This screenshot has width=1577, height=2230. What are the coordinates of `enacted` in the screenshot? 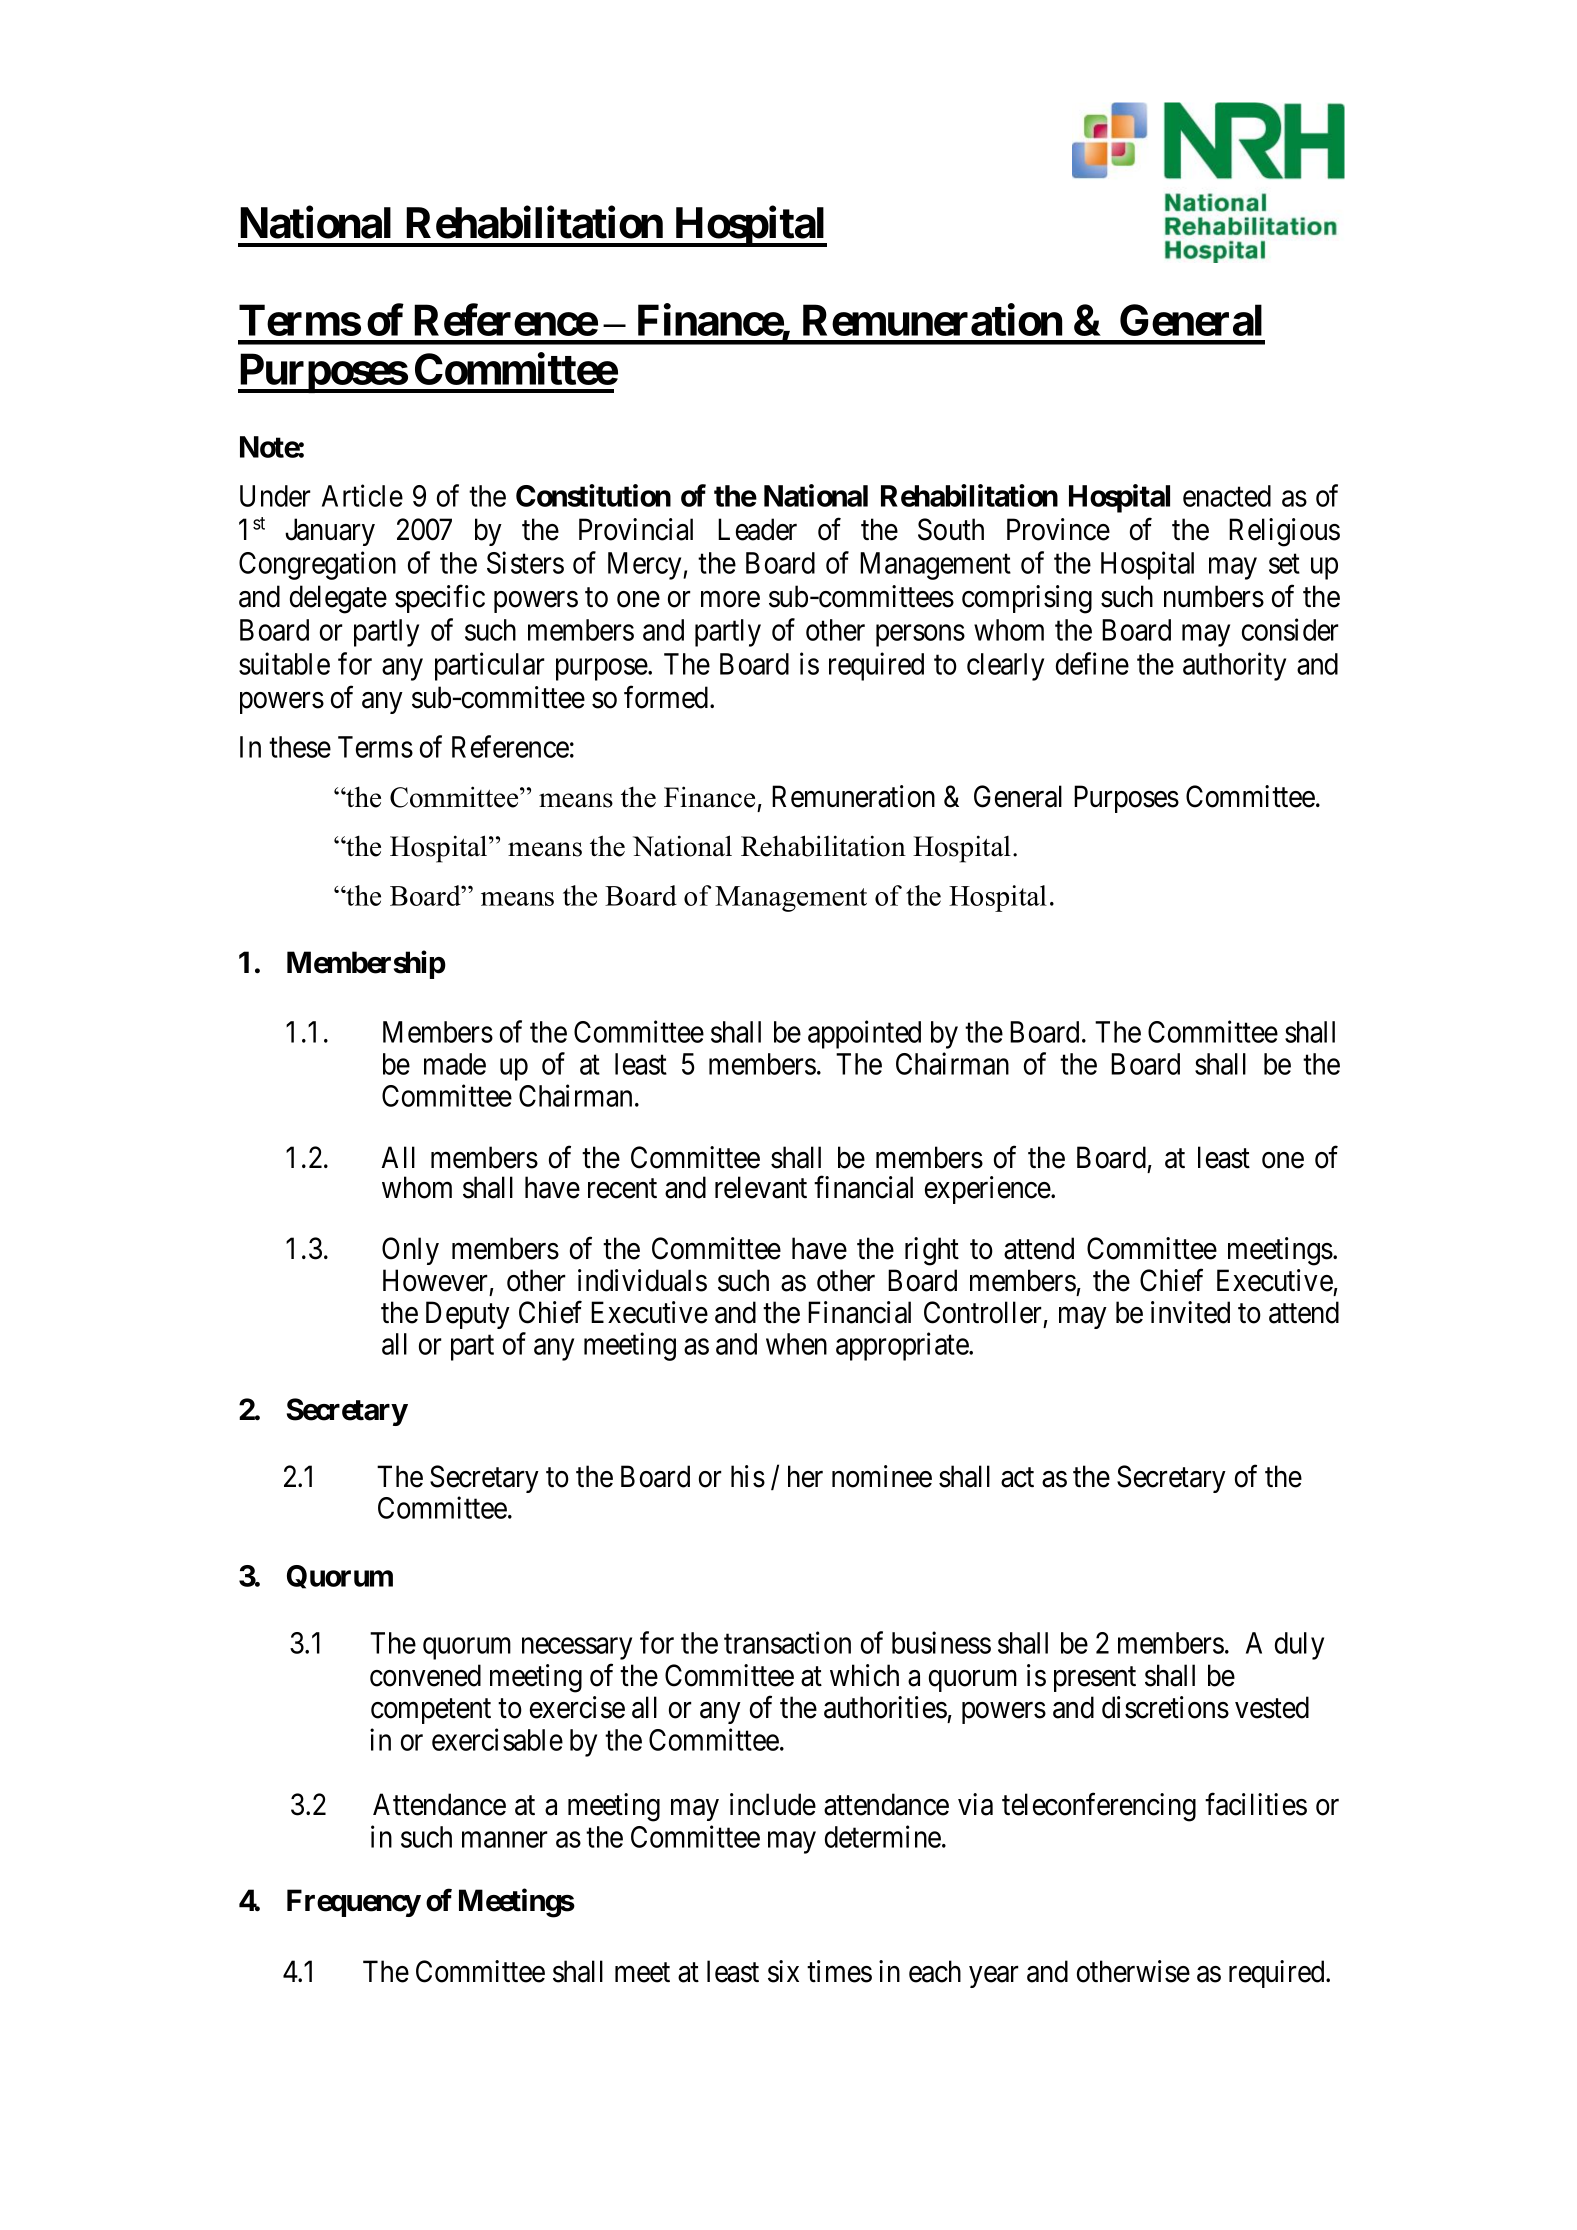 It's located at (1227, 496).
